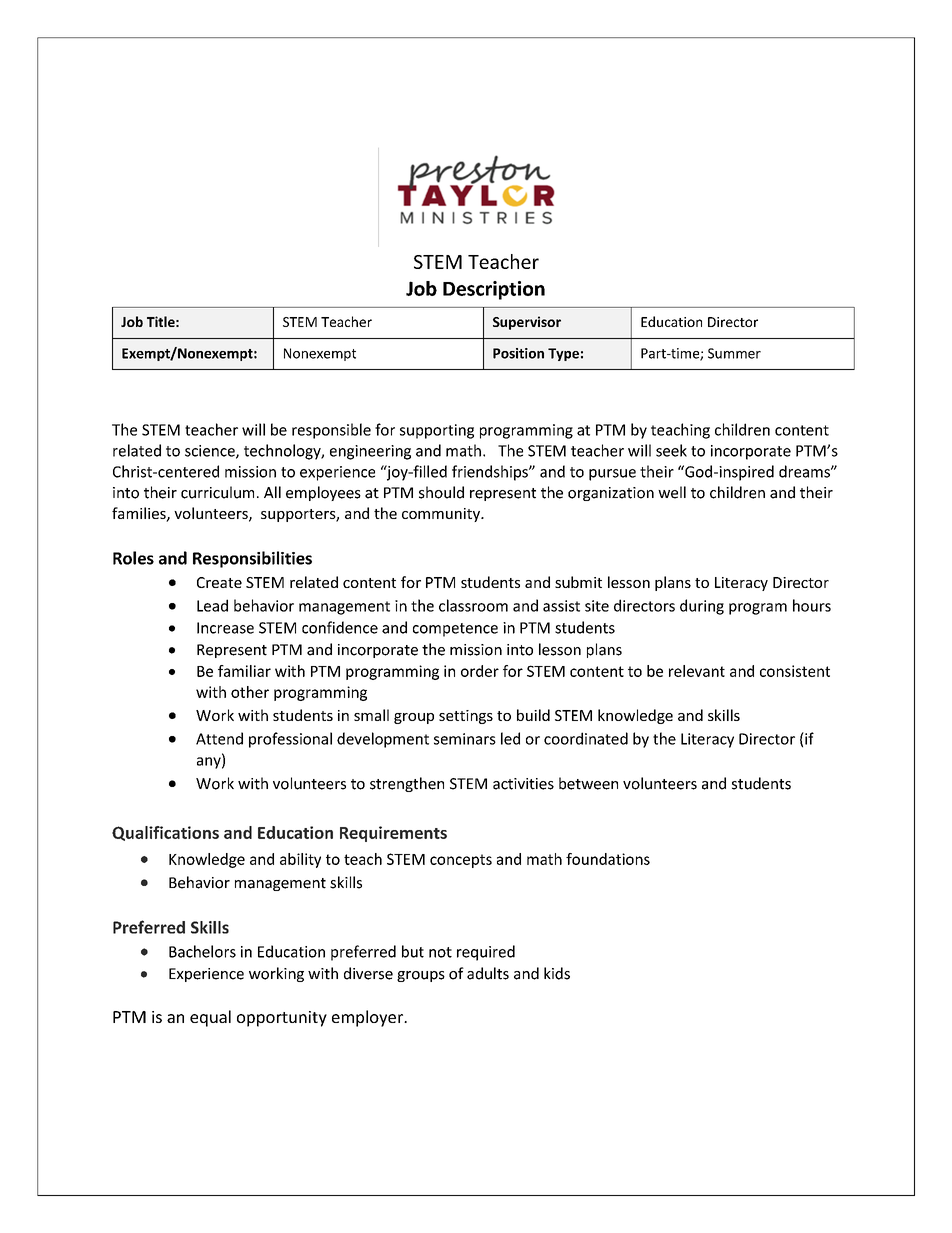  Describe the element at coordinates (465, 739) in the document. I see `seminars` at that location.
